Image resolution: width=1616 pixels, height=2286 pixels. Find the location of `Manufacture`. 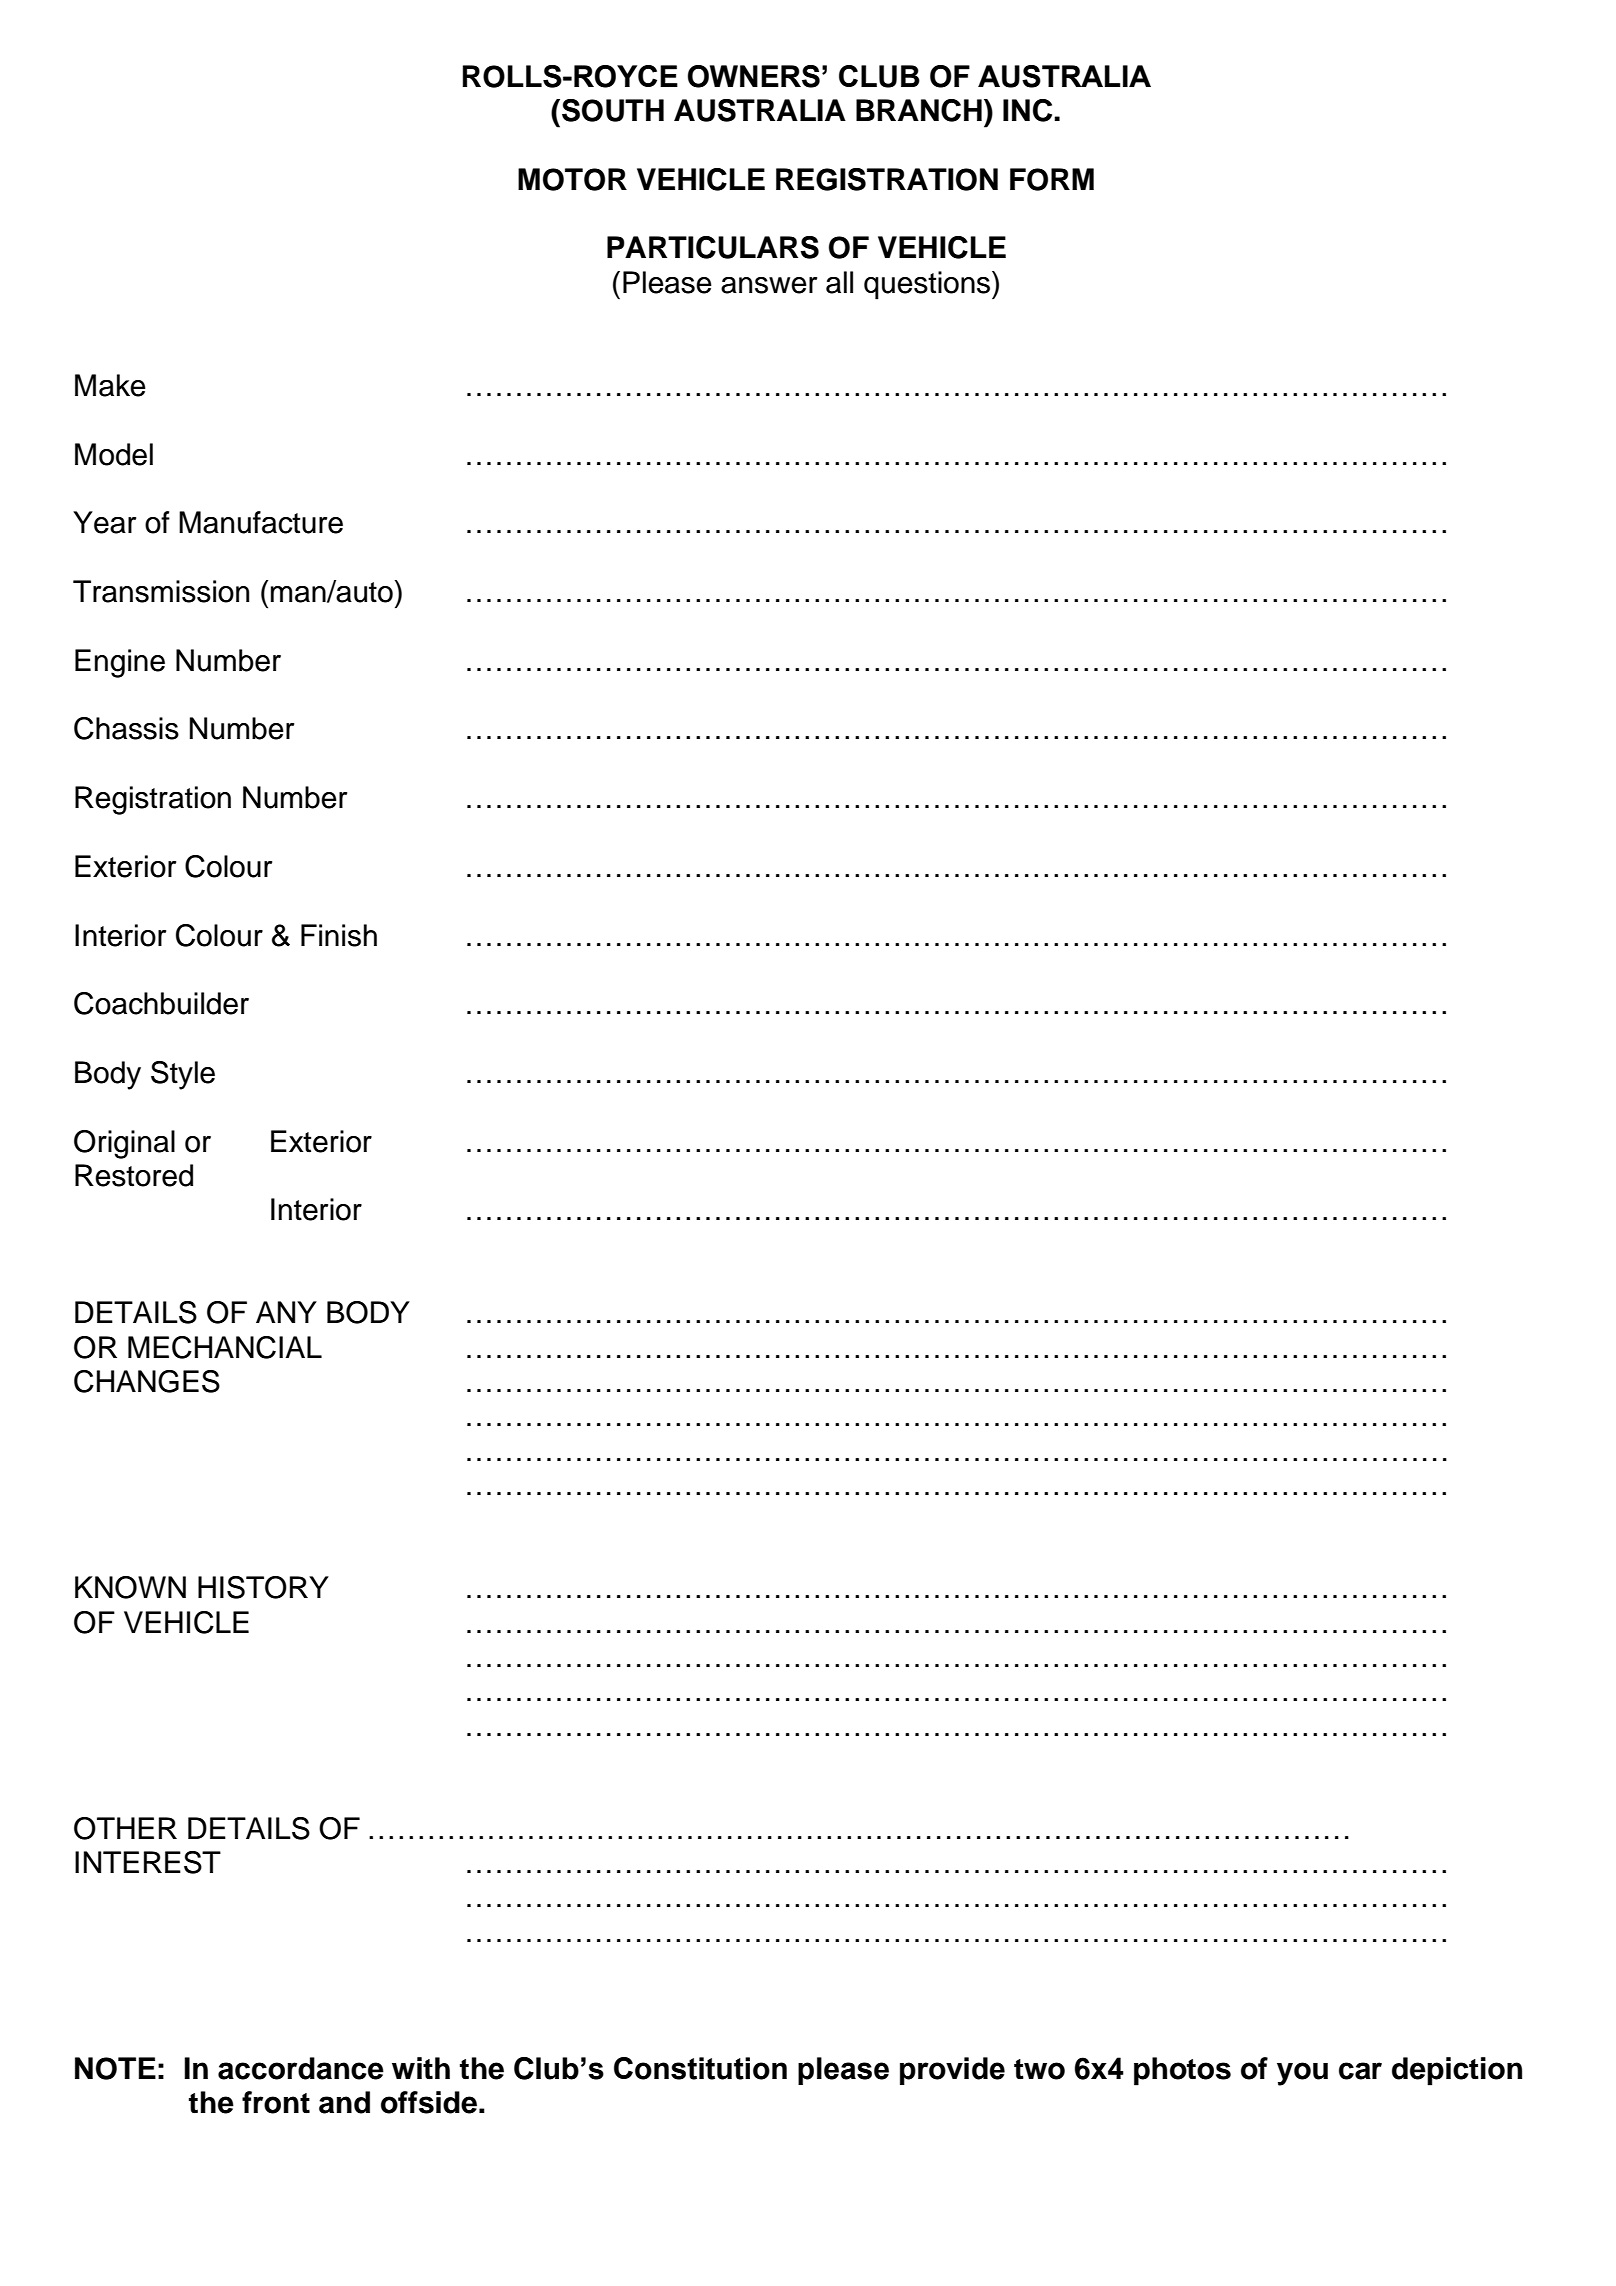

Manufacture is located at coordinates (261, 522).
